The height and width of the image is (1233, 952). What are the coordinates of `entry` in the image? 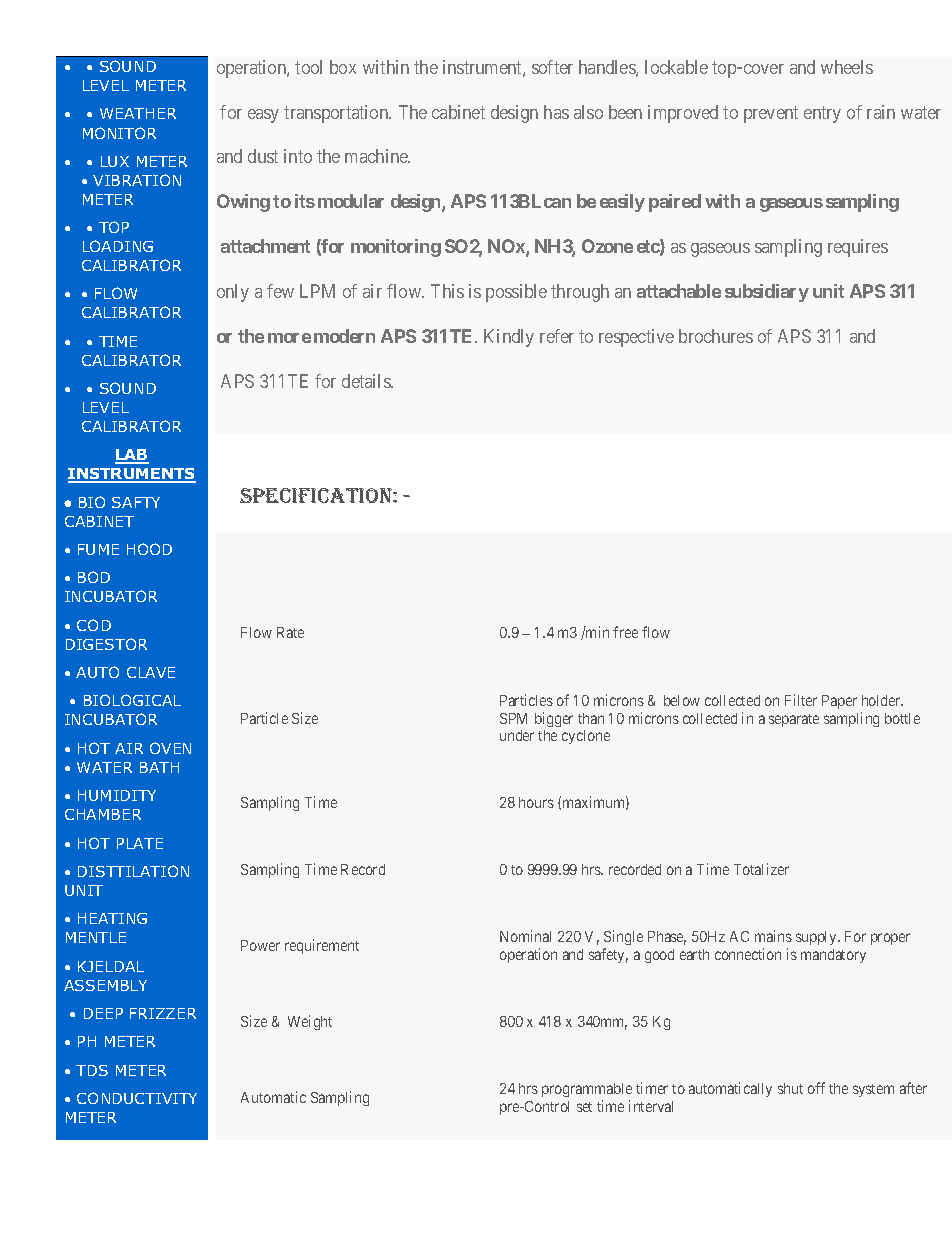 It's located at (822, 114).
